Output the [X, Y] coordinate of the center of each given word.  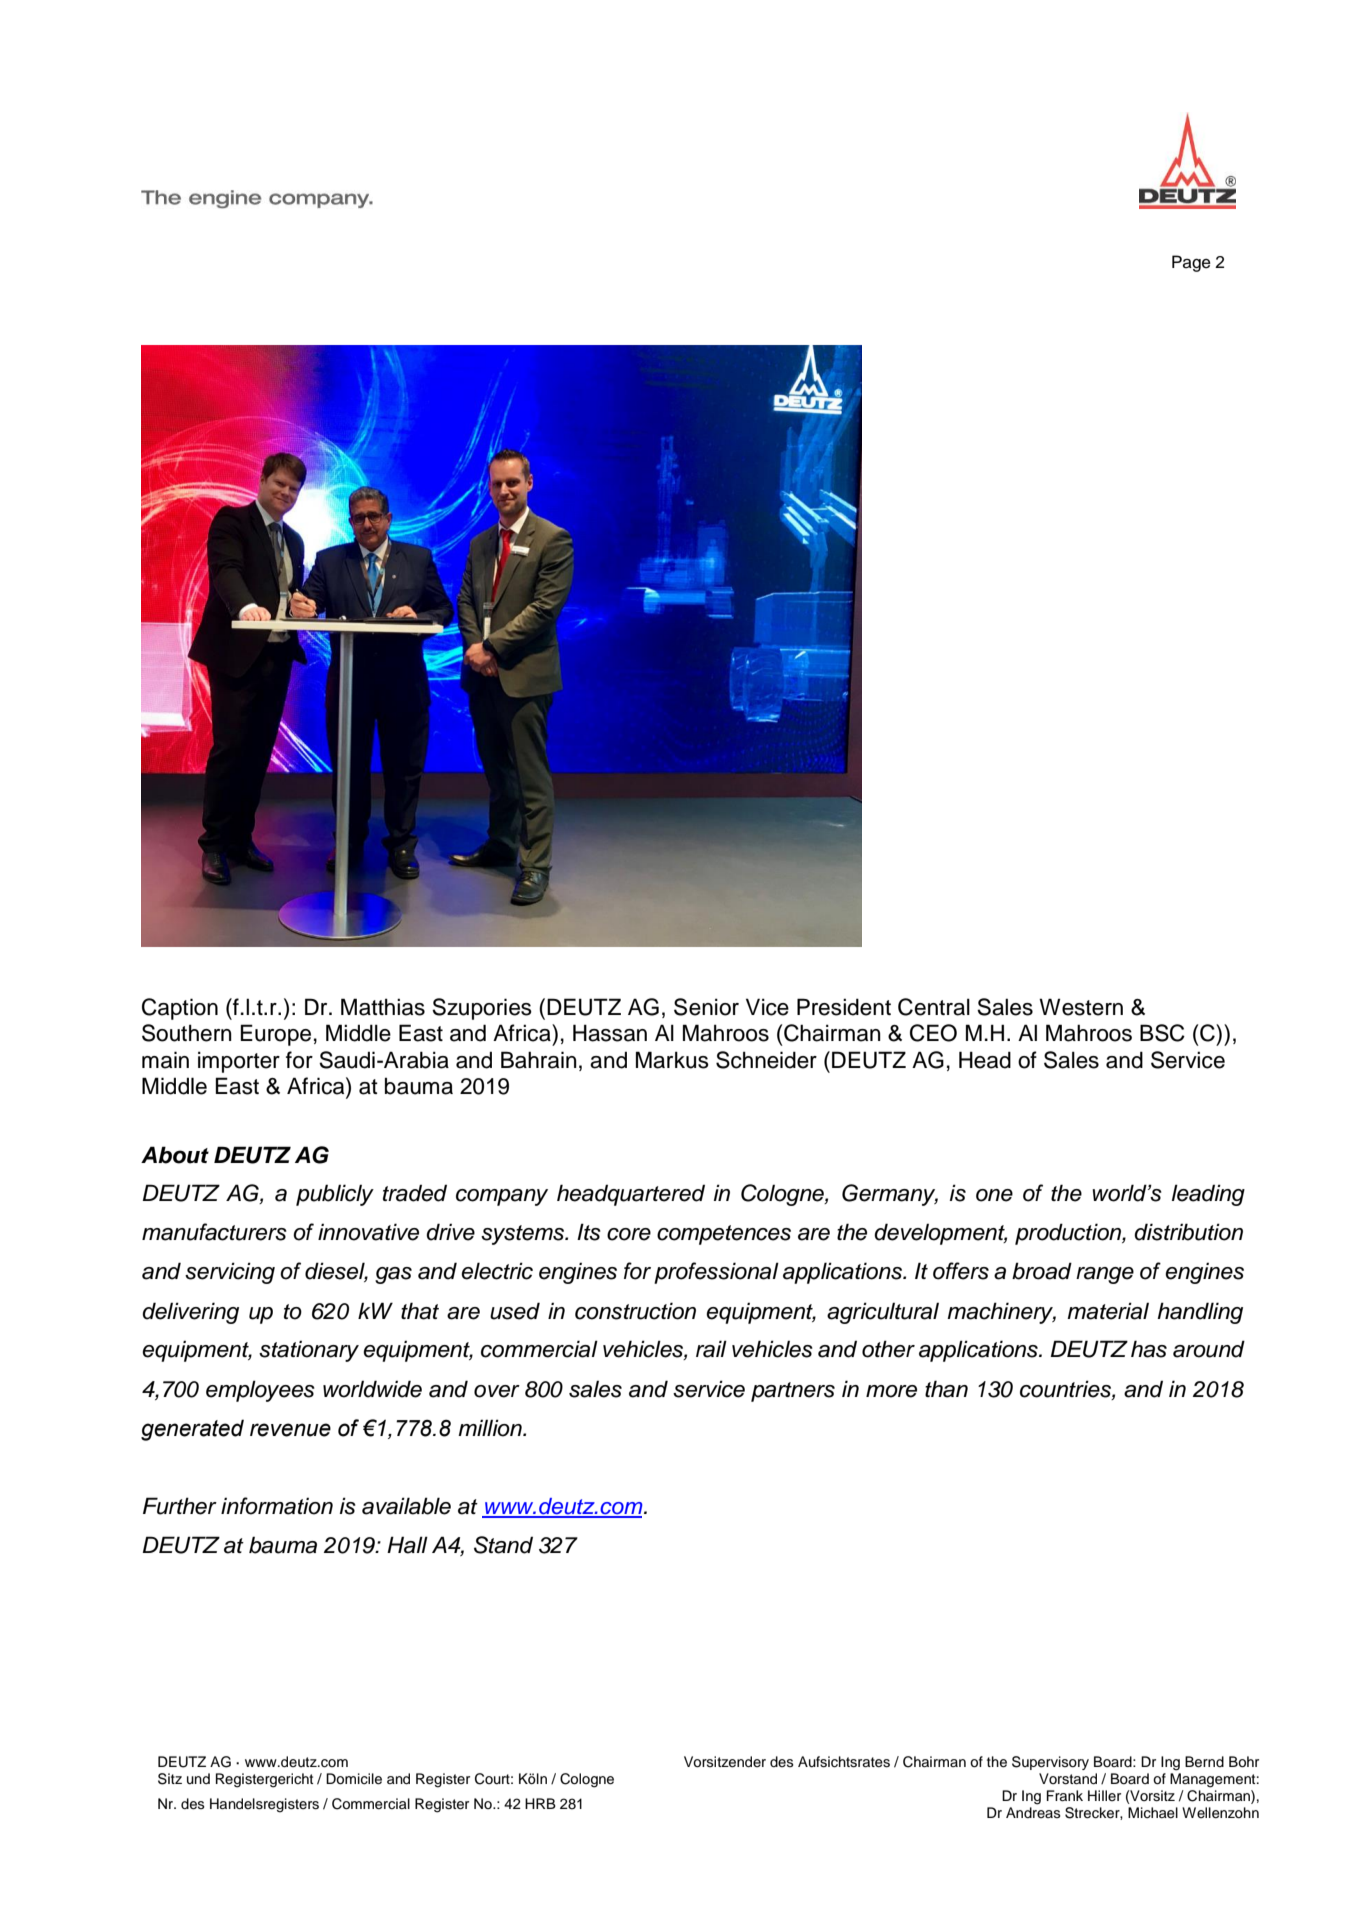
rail [711, 1349]
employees [260, 1391]
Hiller [1104, 1795]
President [844, 1007]
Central [934, 1007]
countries [1066, 1389]
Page [1191, 263]
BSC [1162, 1033]
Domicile [354, 1779]
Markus [672, 1060]
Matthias [383, 1007]
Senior [706, 1007]
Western [1081, 1007]
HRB [540, 1803]
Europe [276, 1035]
